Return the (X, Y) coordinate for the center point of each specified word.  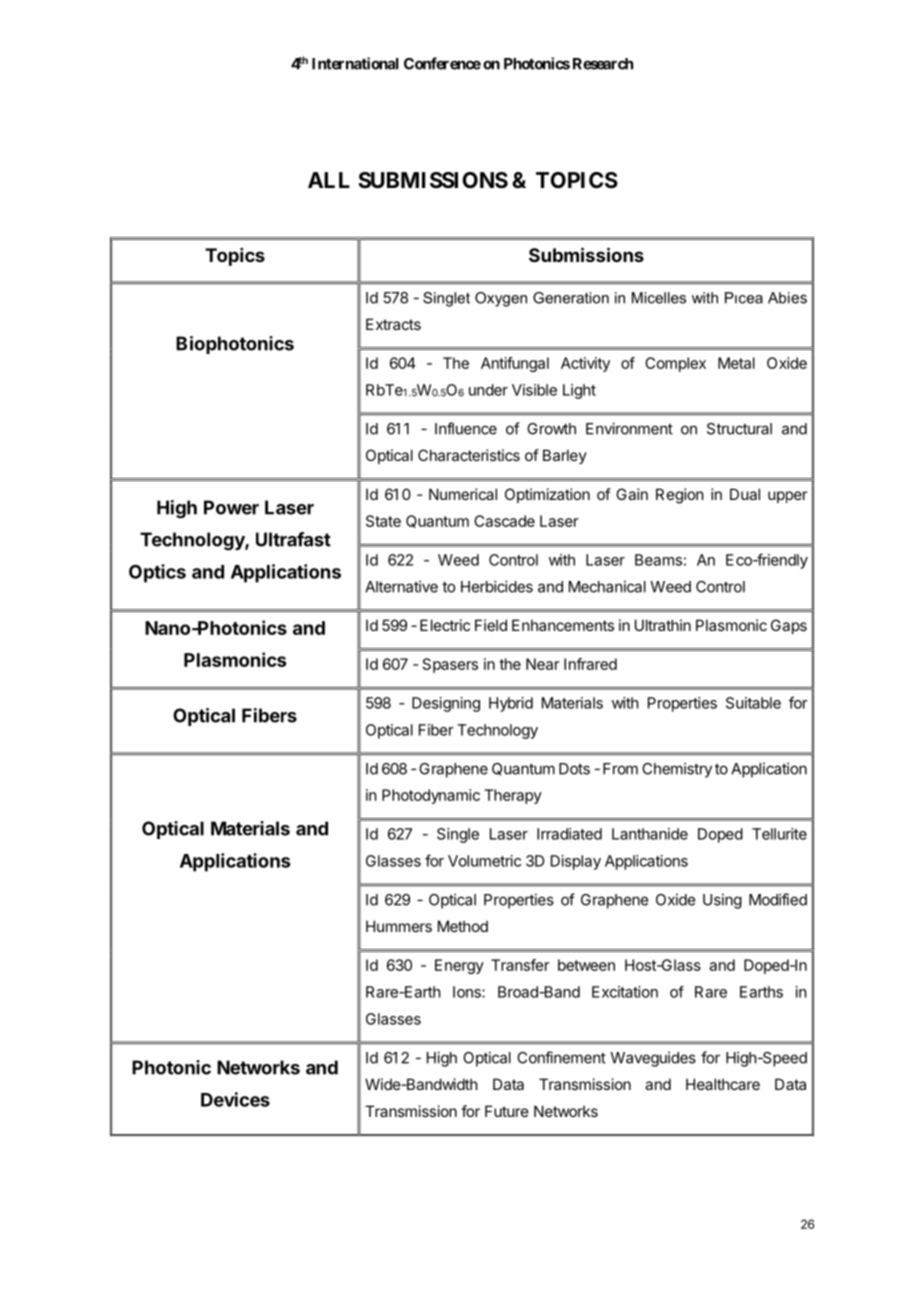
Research (603, 64)
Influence (466, 428)
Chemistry (677, 770)
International (355, 63)
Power (231, 507)
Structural (739, 429)
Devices (235, 1099)
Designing (446, 704)
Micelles (659, 298)
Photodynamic (431, 796)
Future (507, 1111)
